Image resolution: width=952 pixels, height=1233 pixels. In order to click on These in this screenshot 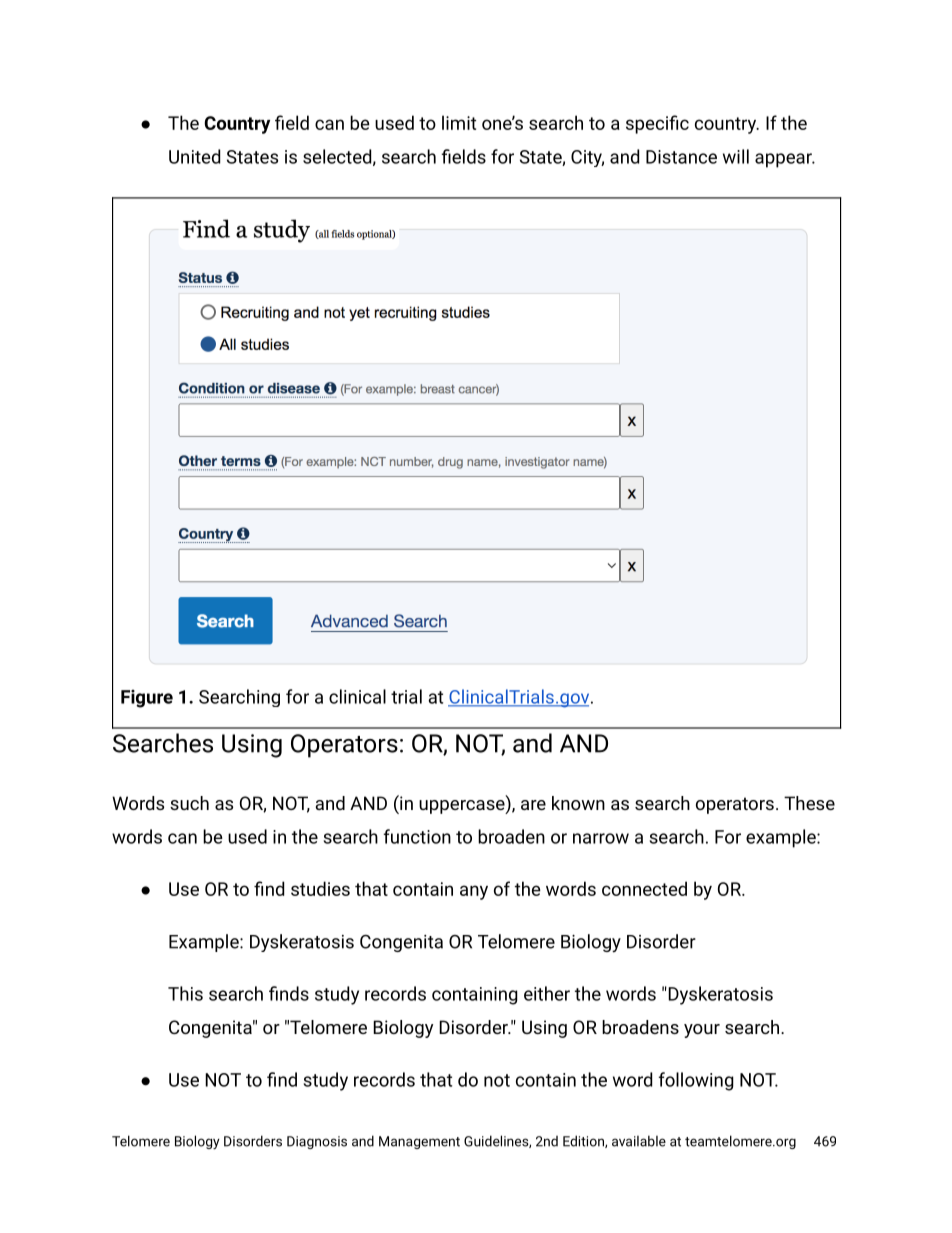, I will do `click(809, 803)`.
